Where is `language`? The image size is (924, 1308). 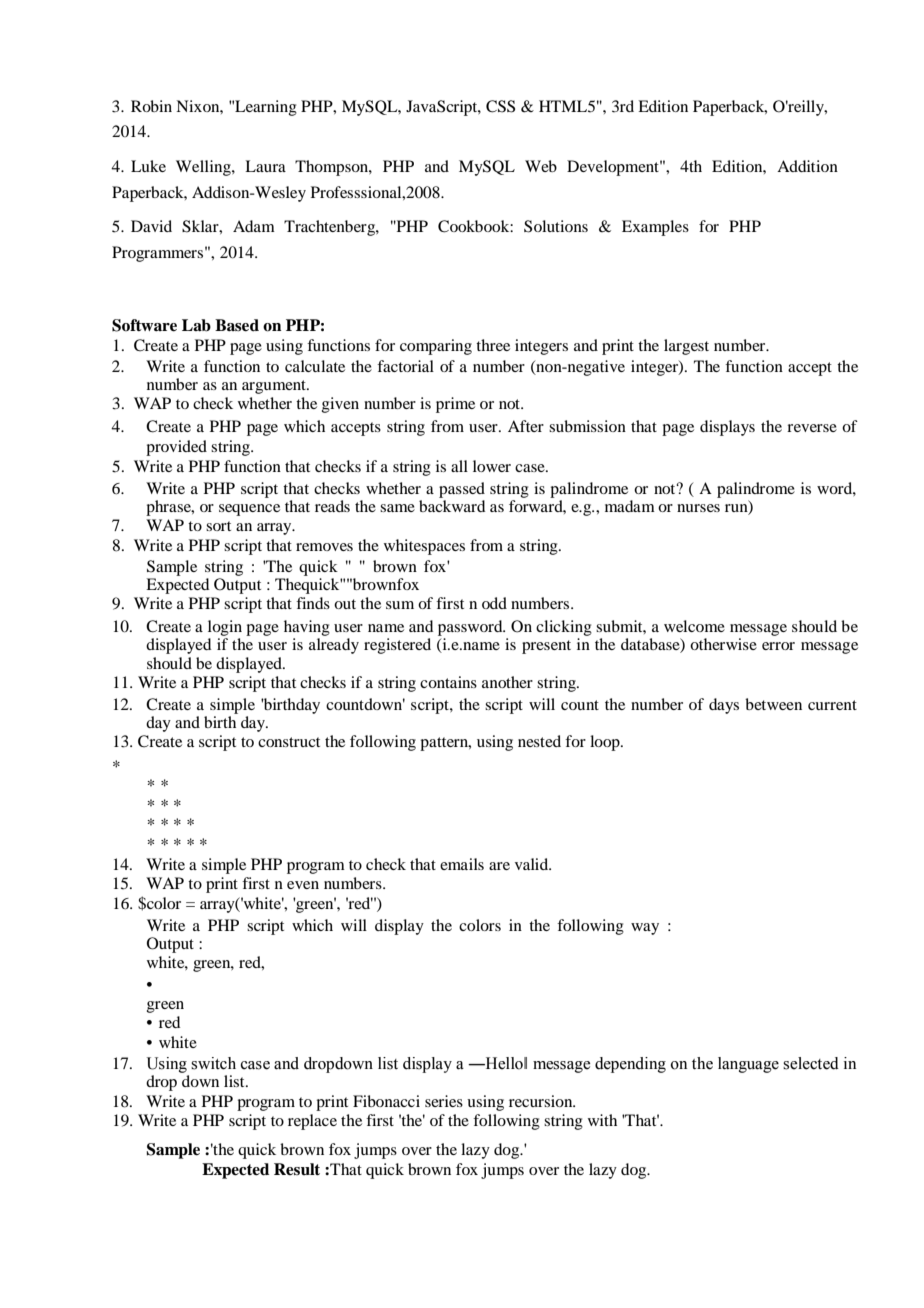 language is located at coordinates (748, 1065).
